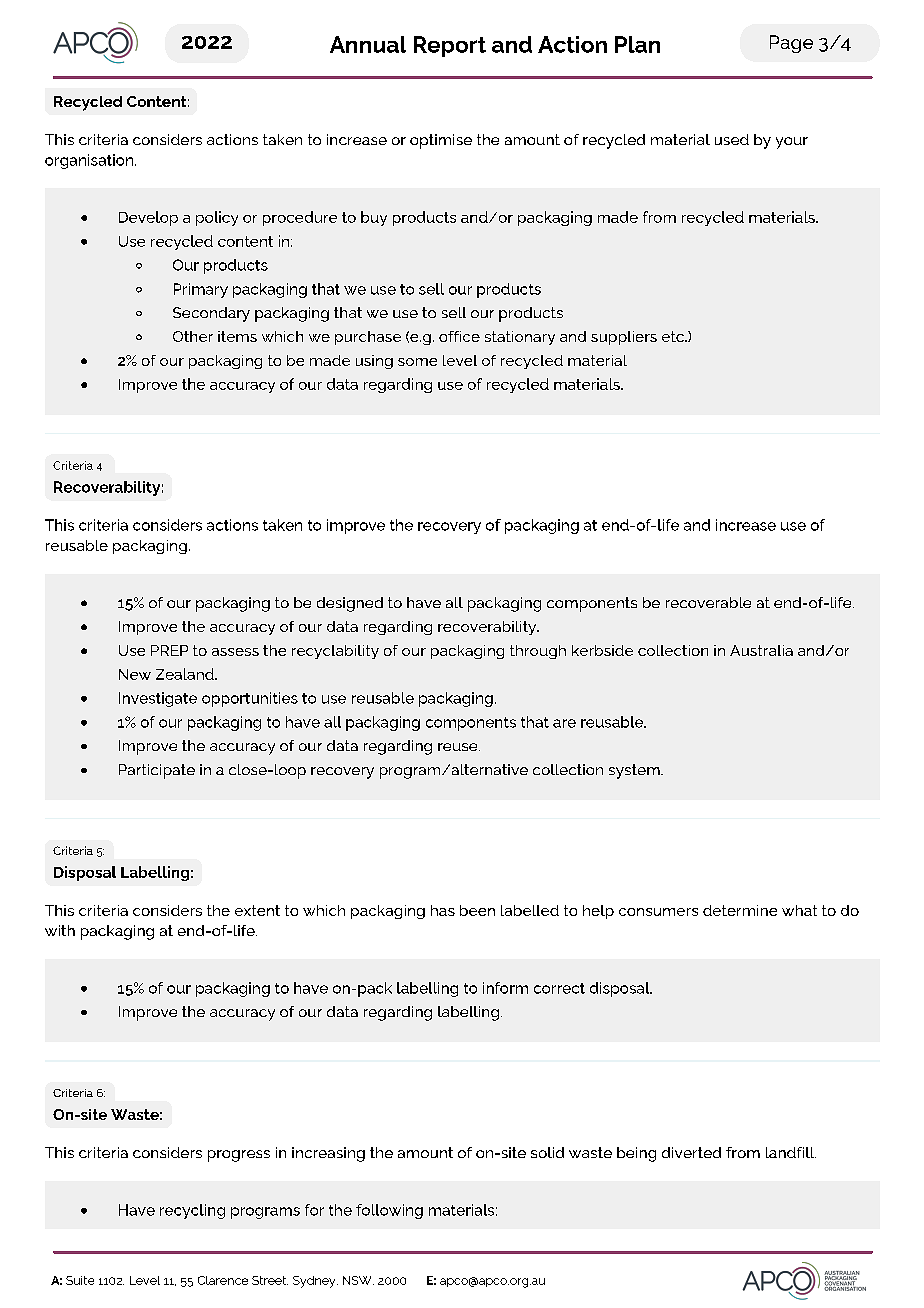 This document has width=924, height=1308. Describe the element at coordinates (193, 336) in the document. I see `Other` at that location.
